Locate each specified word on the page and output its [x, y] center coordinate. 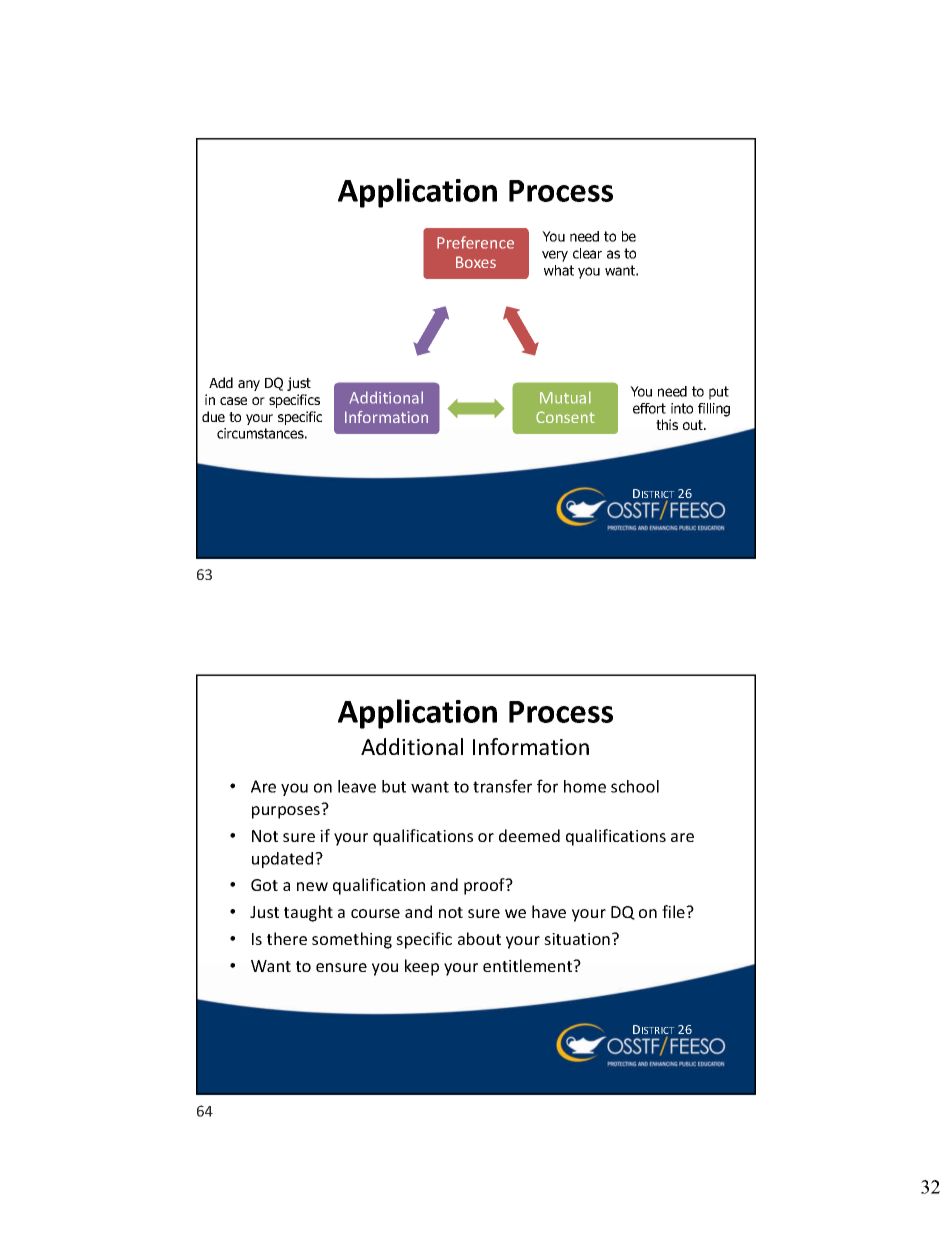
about [479, 938]
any [249, 385]
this [667, 424]
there [287, 938]
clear [587, 253]
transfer [502, 786]
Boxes [476, 262]
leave [357, 786]
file [674, 911]
